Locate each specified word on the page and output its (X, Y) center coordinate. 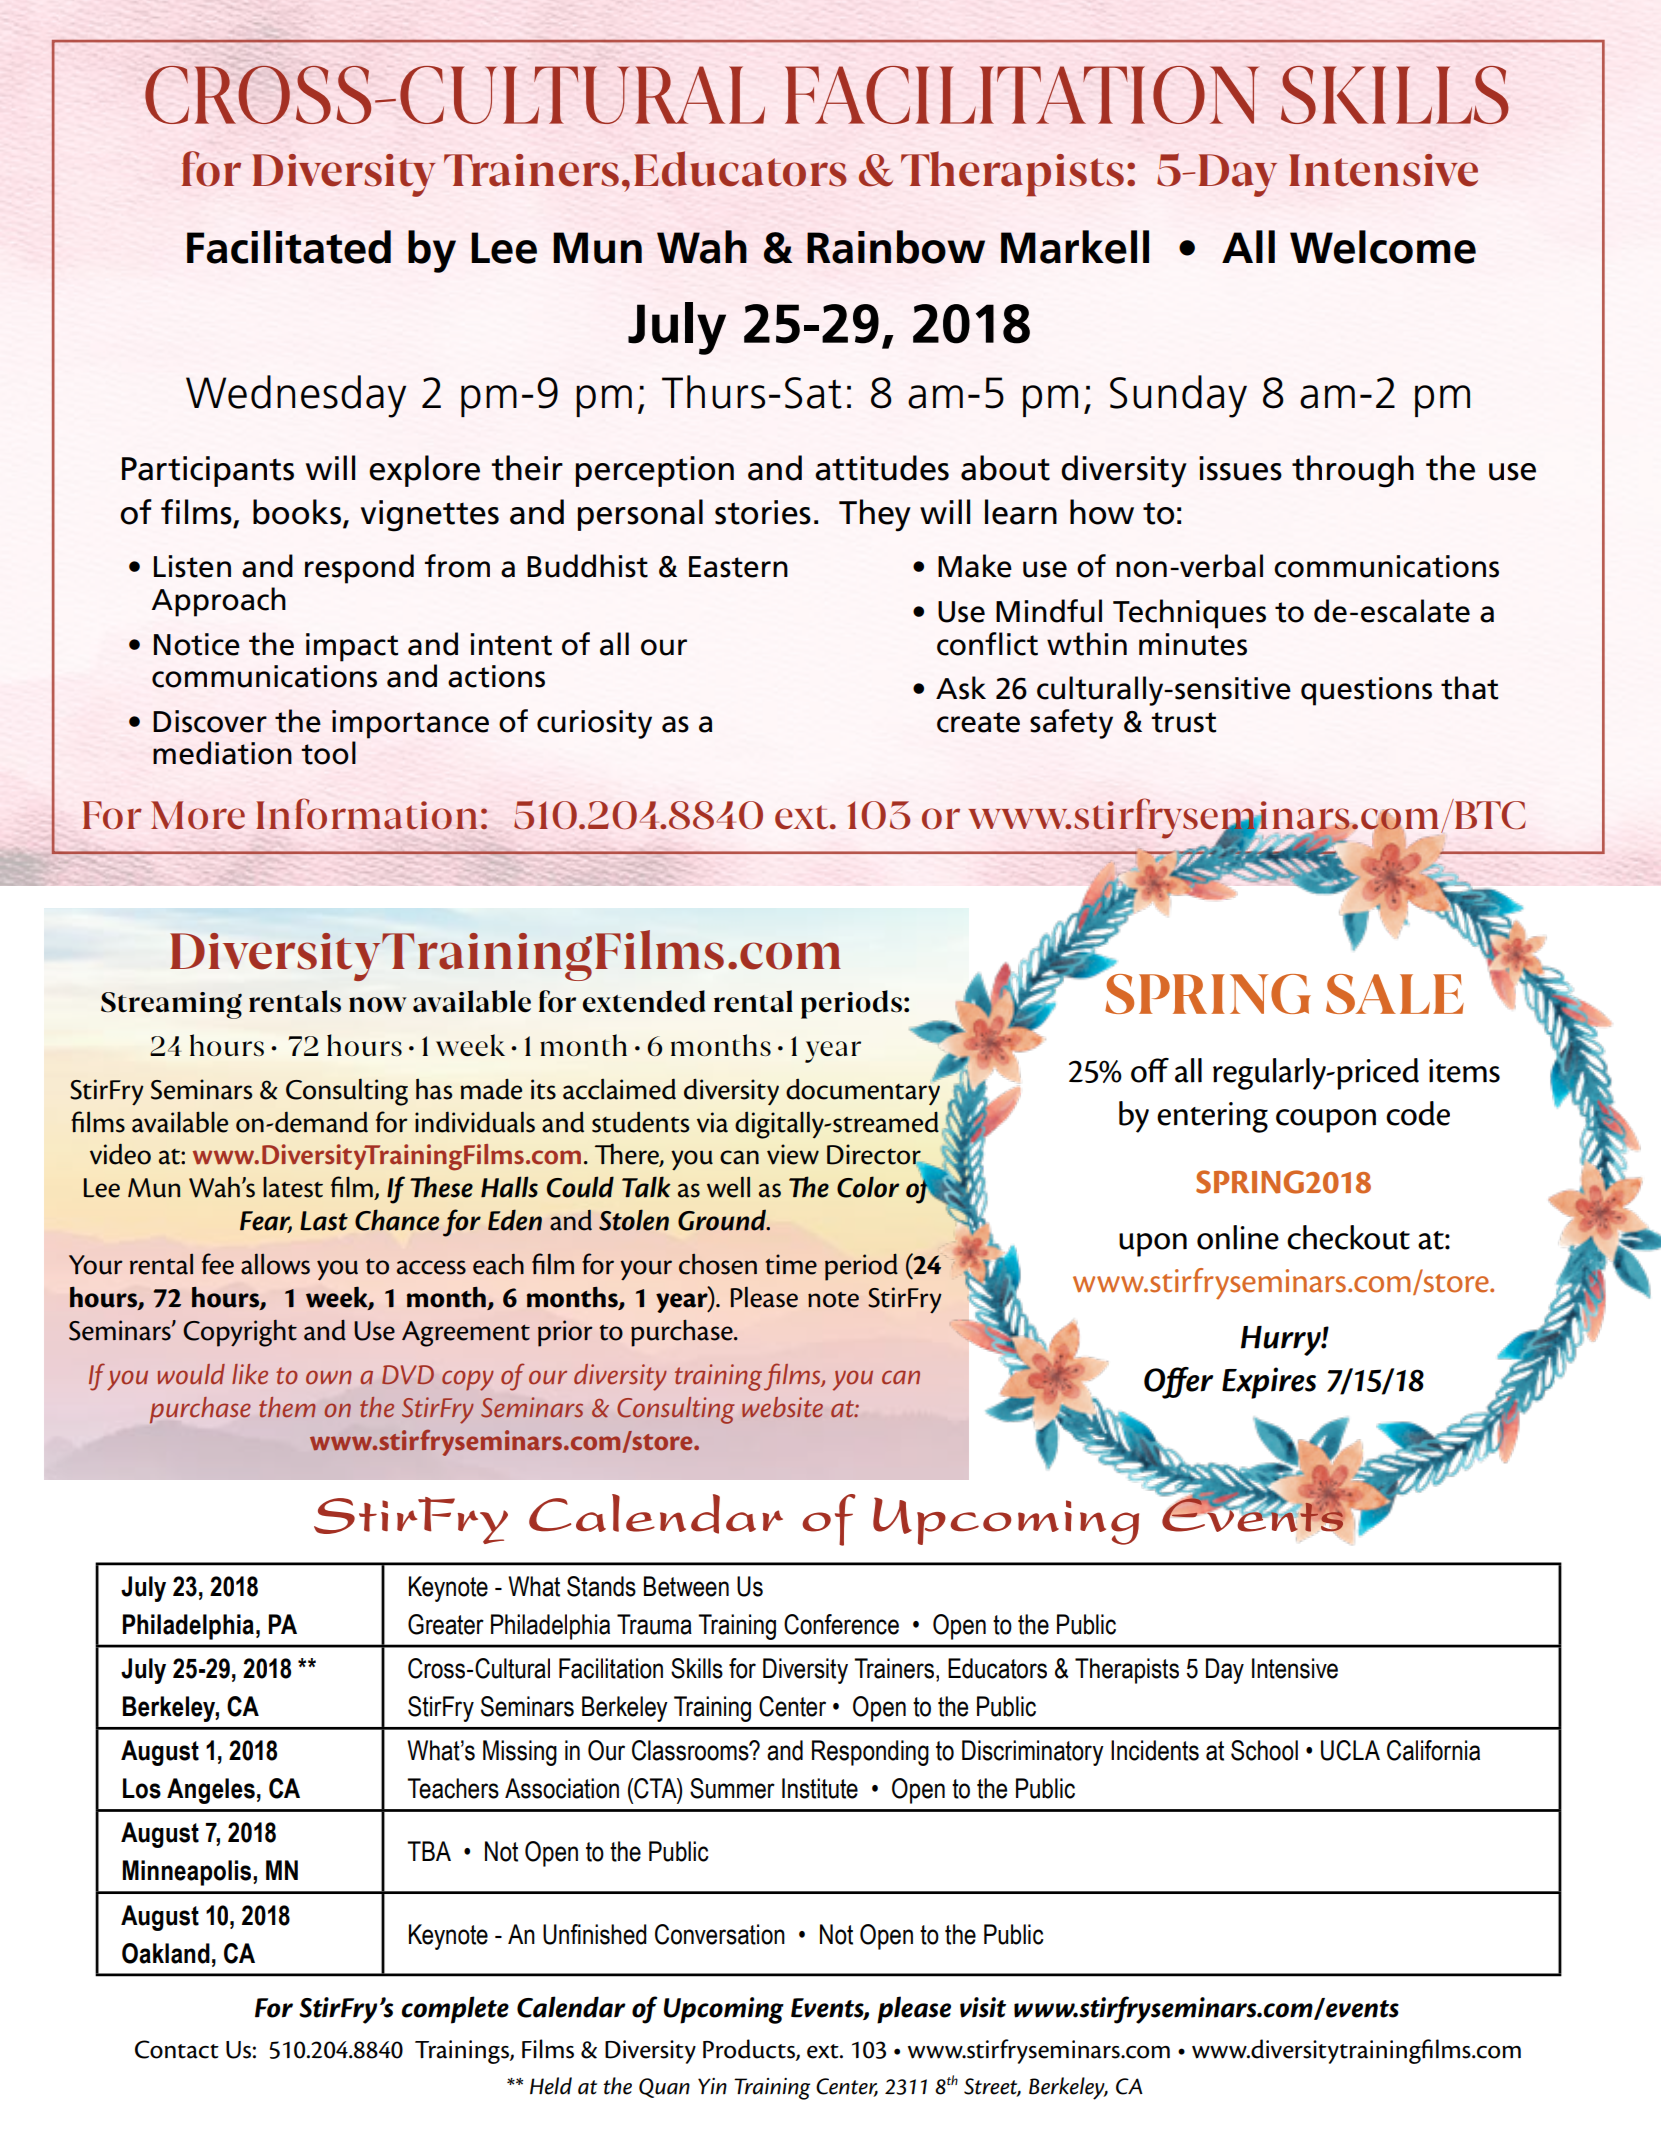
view (793, 1154)
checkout (1348, 1237)
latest (293, 1187)
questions (1366, 691)
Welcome (1383, 247)
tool (328, 753)
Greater (446, 1624)
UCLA (1350, 1750)
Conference (841, 1624)
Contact (177, 2049)
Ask (961, 688)
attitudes (882, 468)
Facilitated (289, 247)
